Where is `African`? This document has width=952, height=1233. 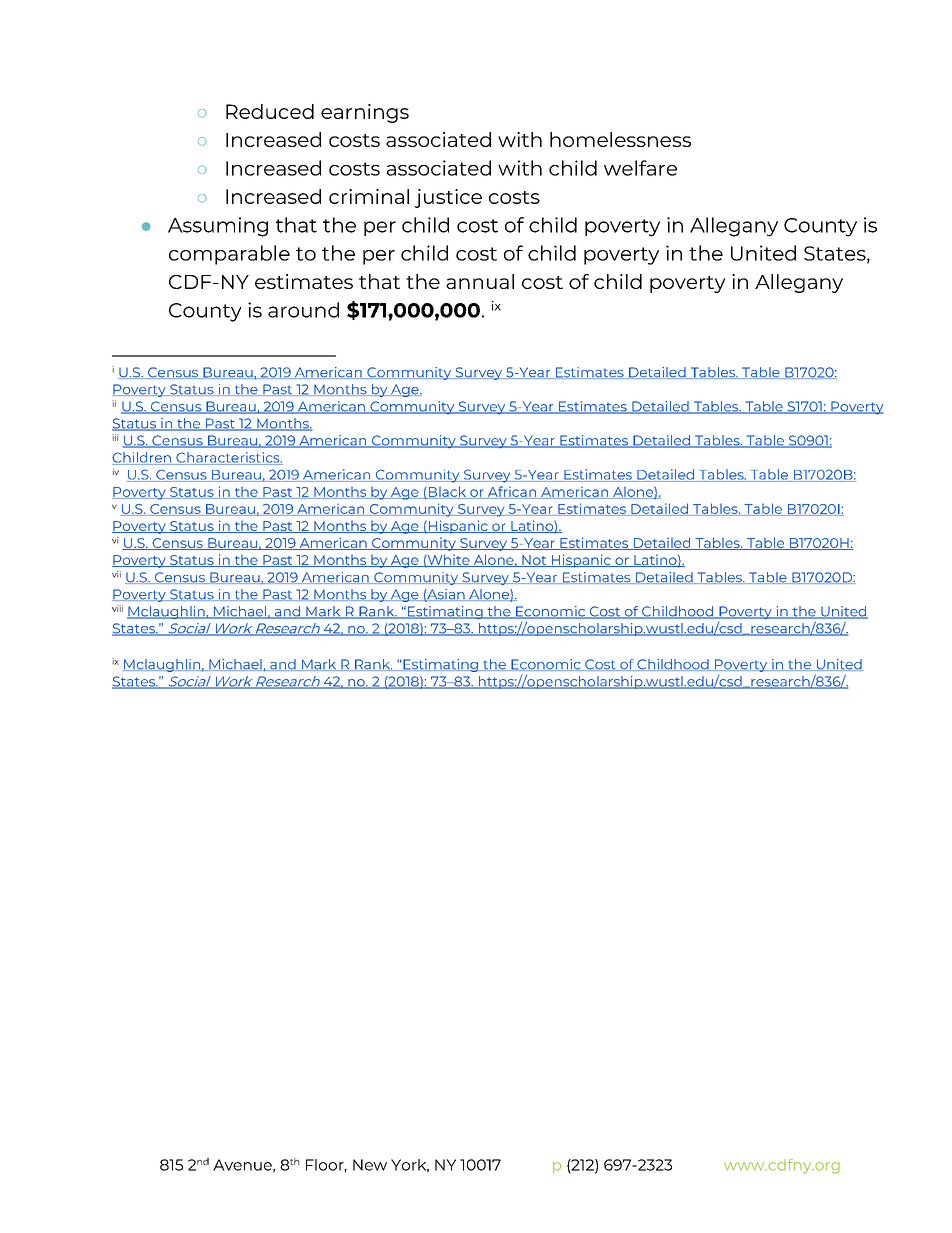
African is located at coordinates (511, 492).
